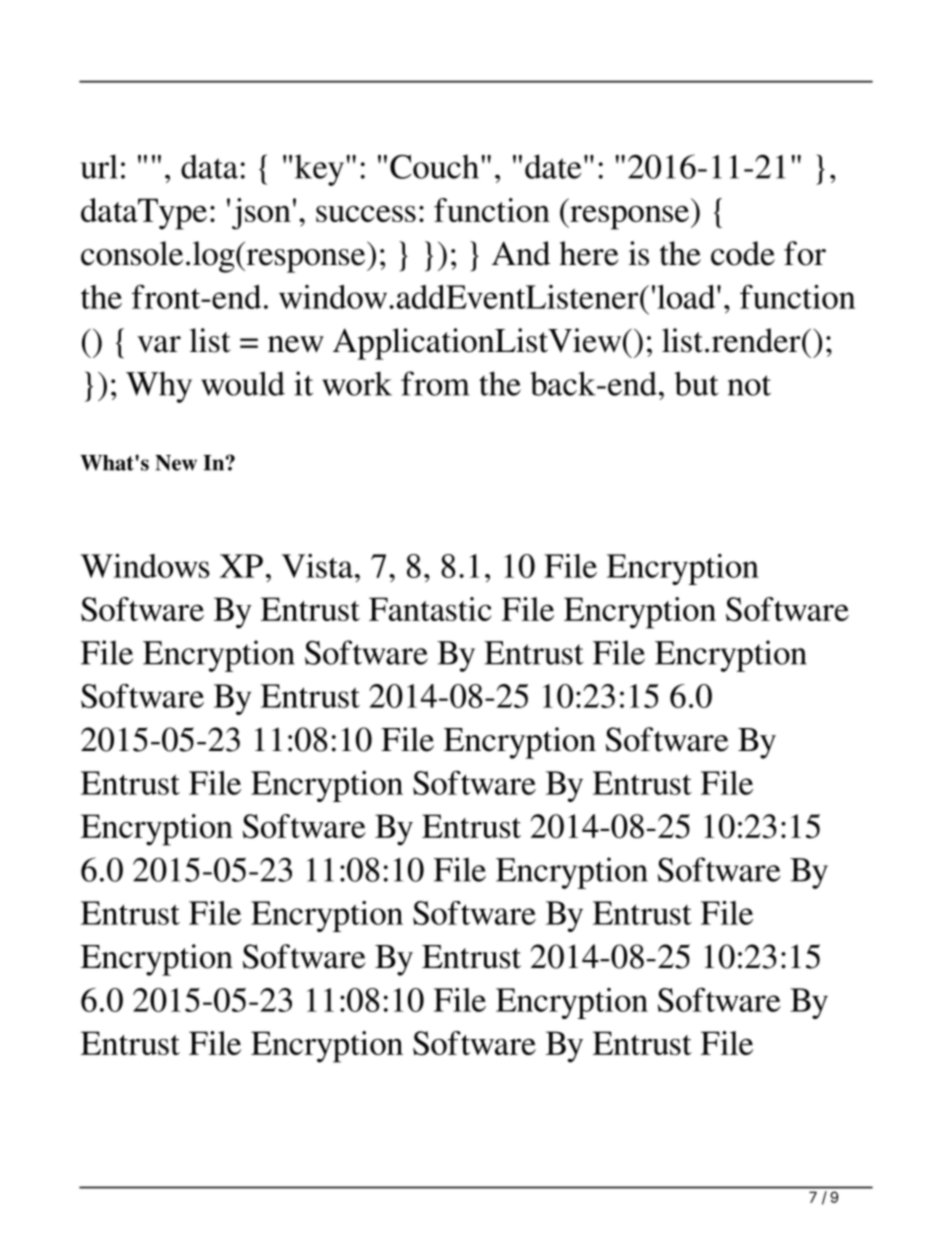  Describe the element at coordinates (317, 566) in the screenshot. I see `Vista` at that location.
